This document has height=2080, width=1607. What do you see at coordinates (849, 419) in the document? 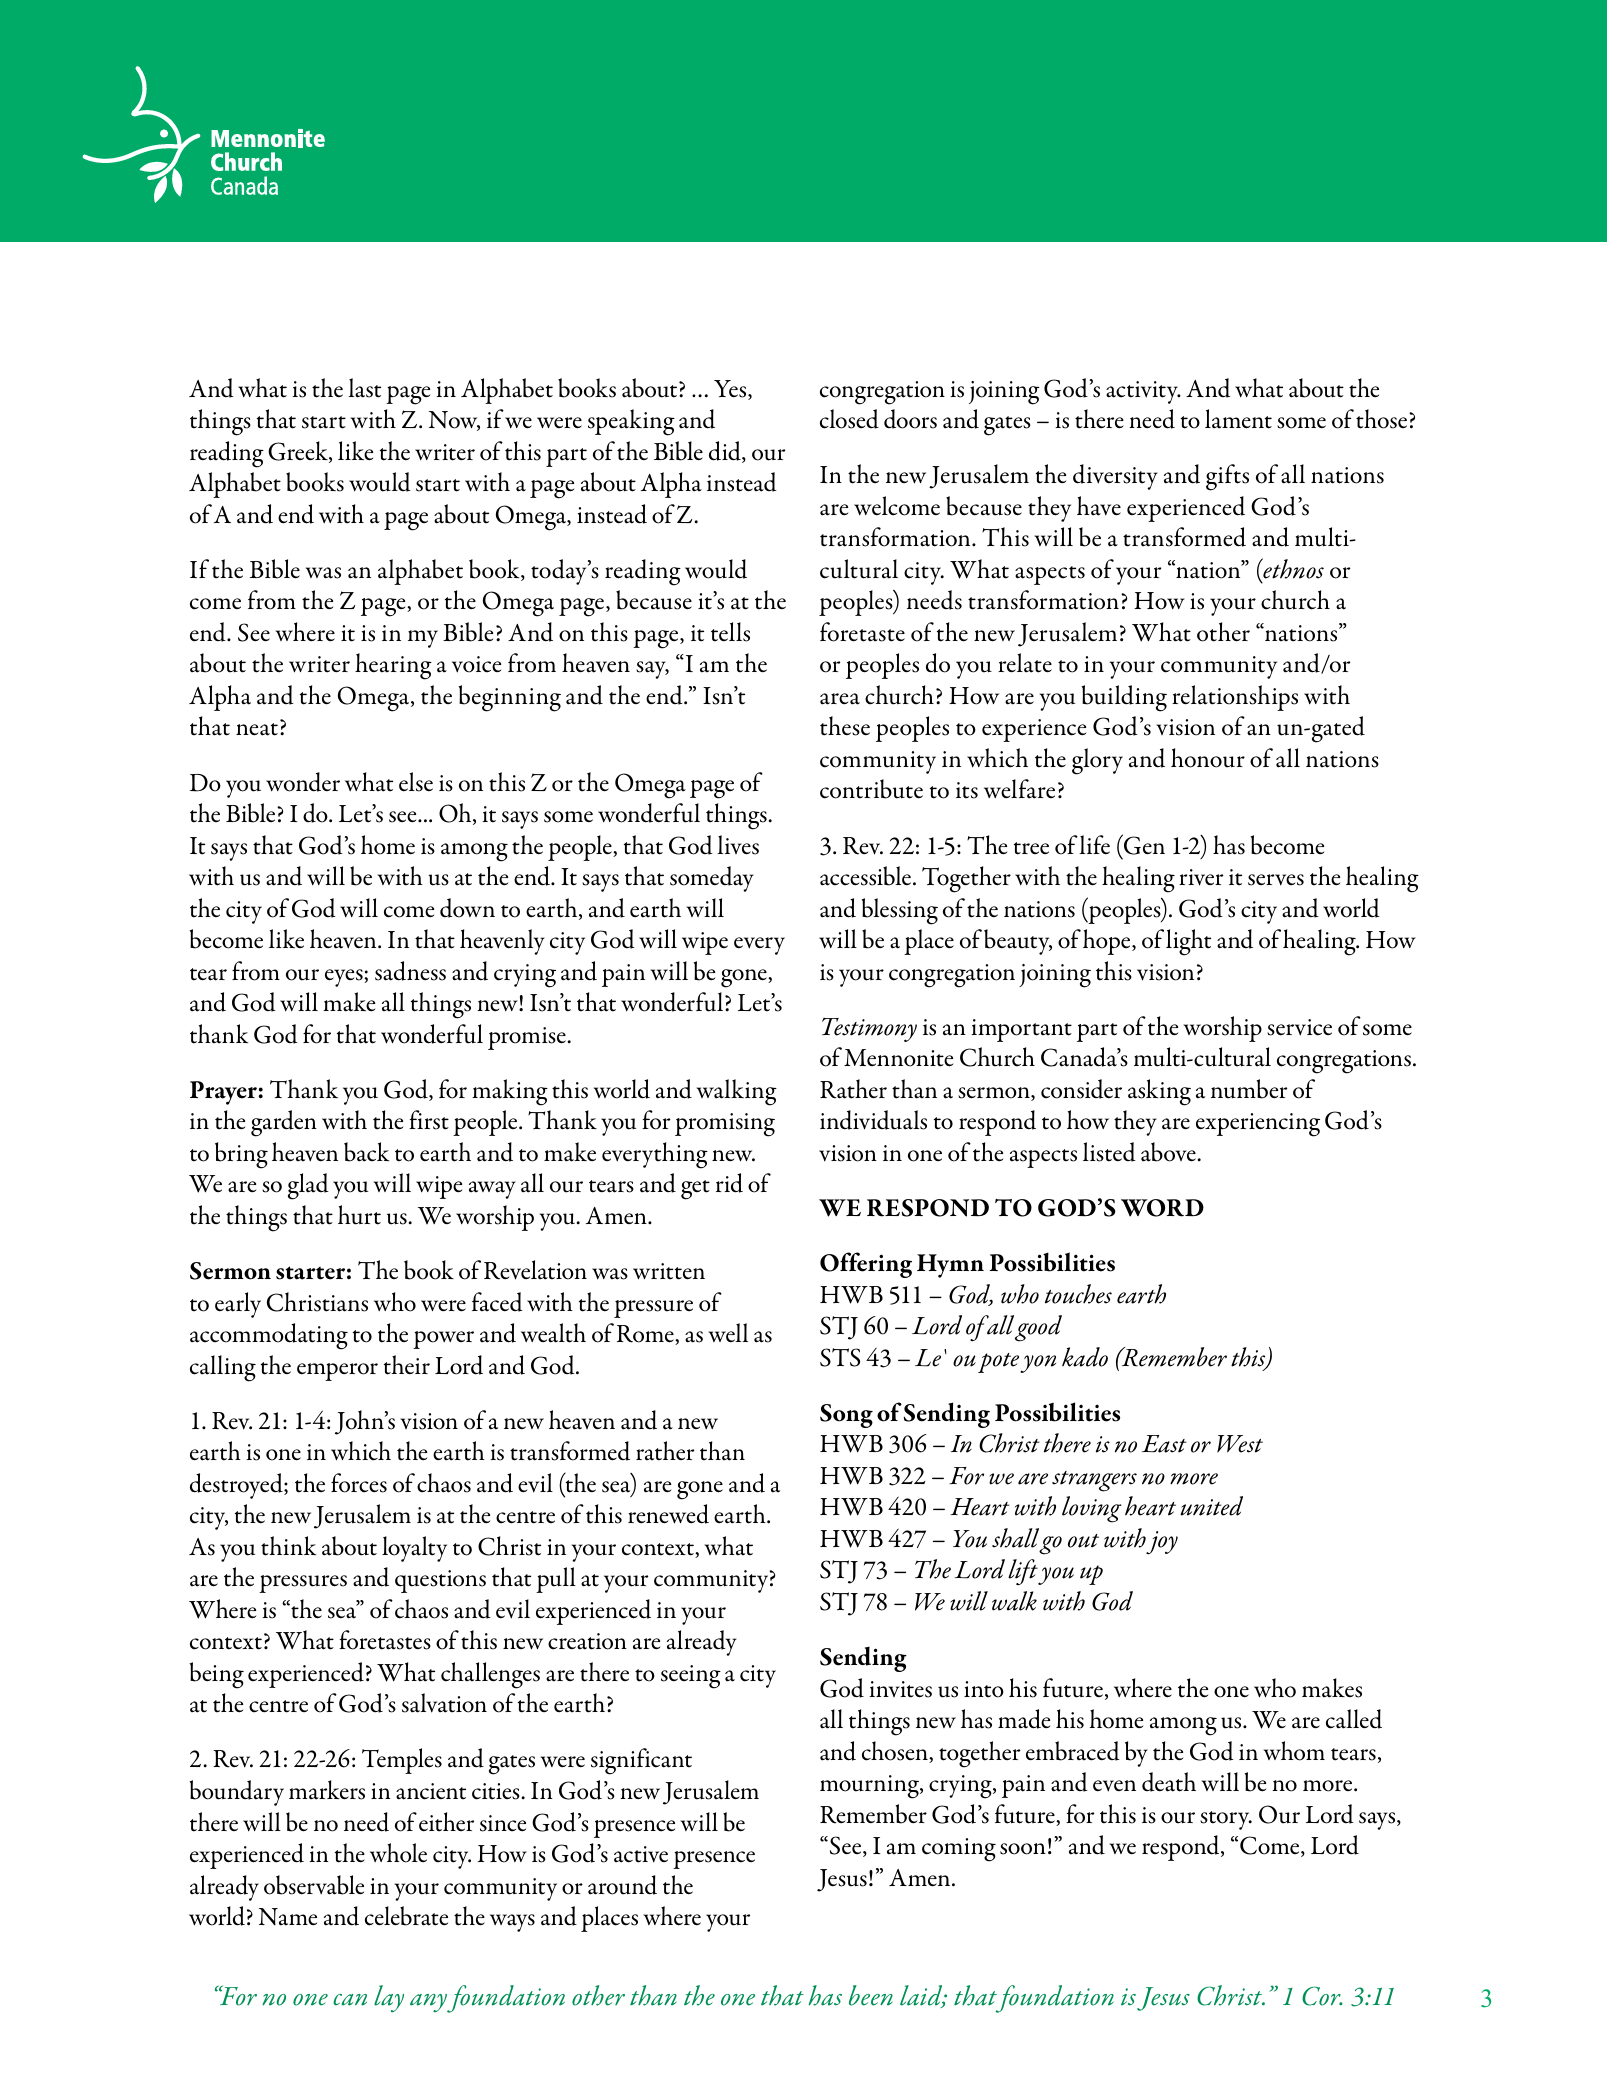
I see `closed` at bounding box center [849, 419].
